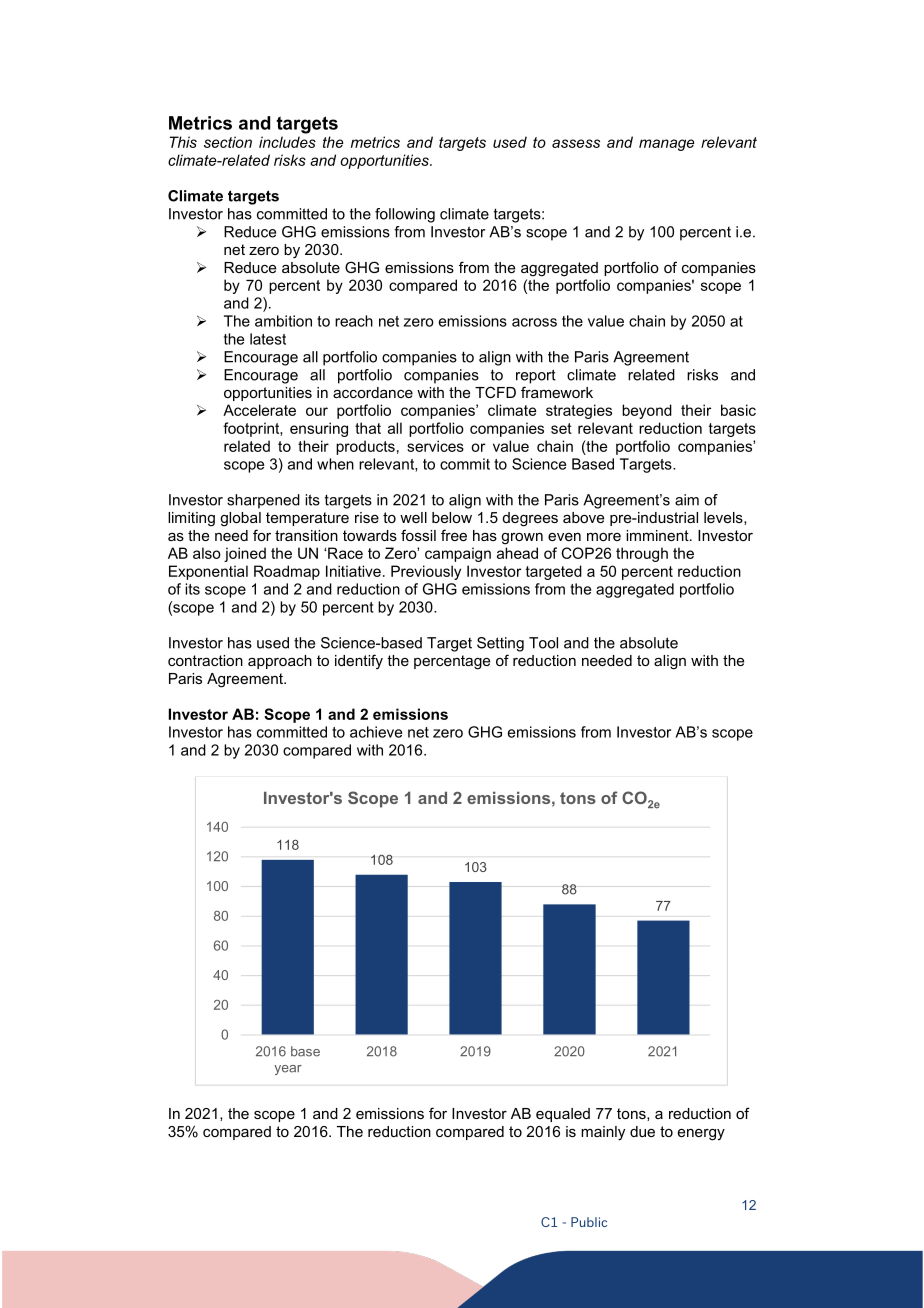  What do you see at coordinates (666, 145) in the screenshot?
I see `manage` at bounding box center [666, 145].
